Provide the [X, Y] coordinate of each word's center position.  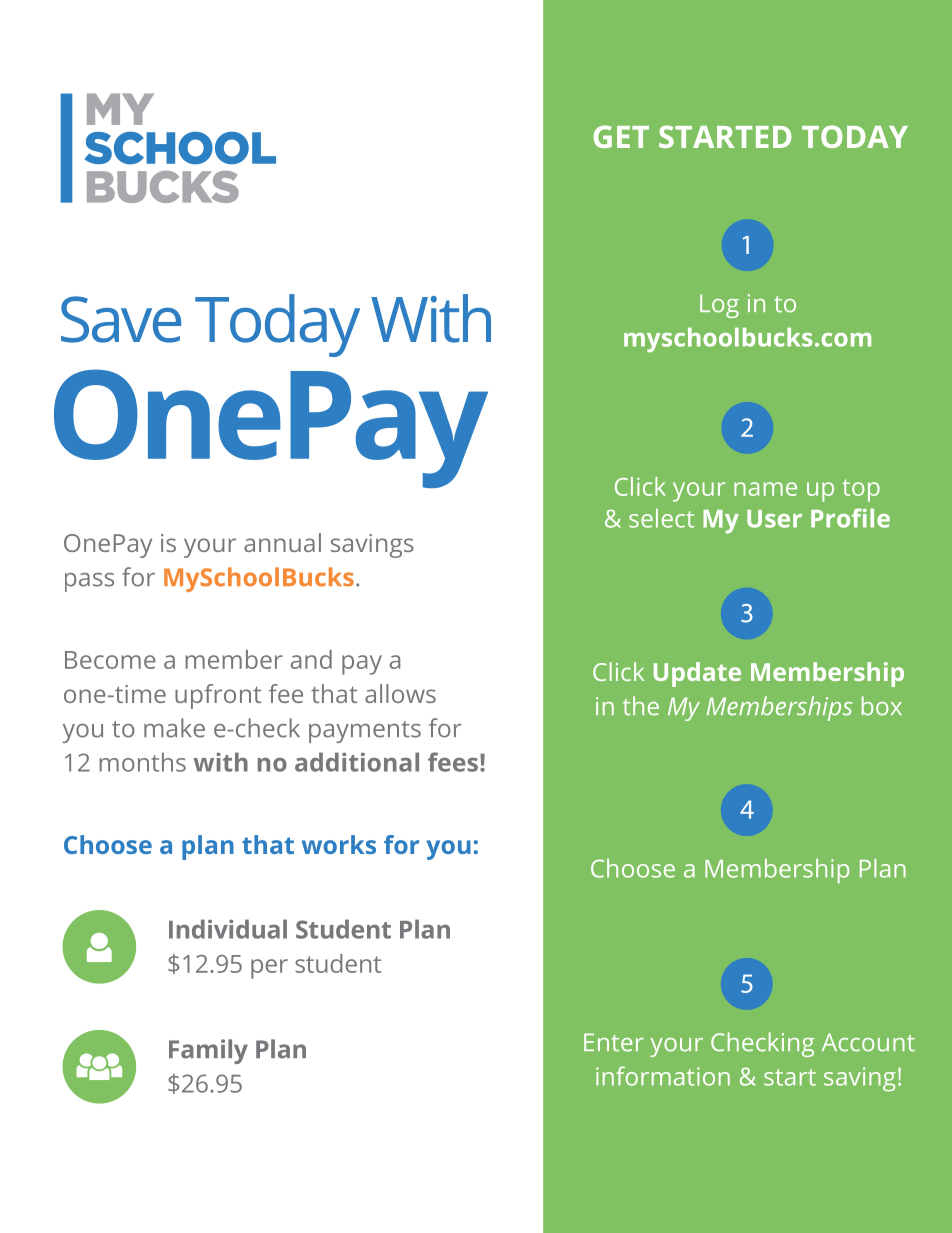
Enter [614, 1042]
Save [121, 319]
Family [208, 1051]
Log [719, 306]
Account [868, 1042]
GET [621, 136]
